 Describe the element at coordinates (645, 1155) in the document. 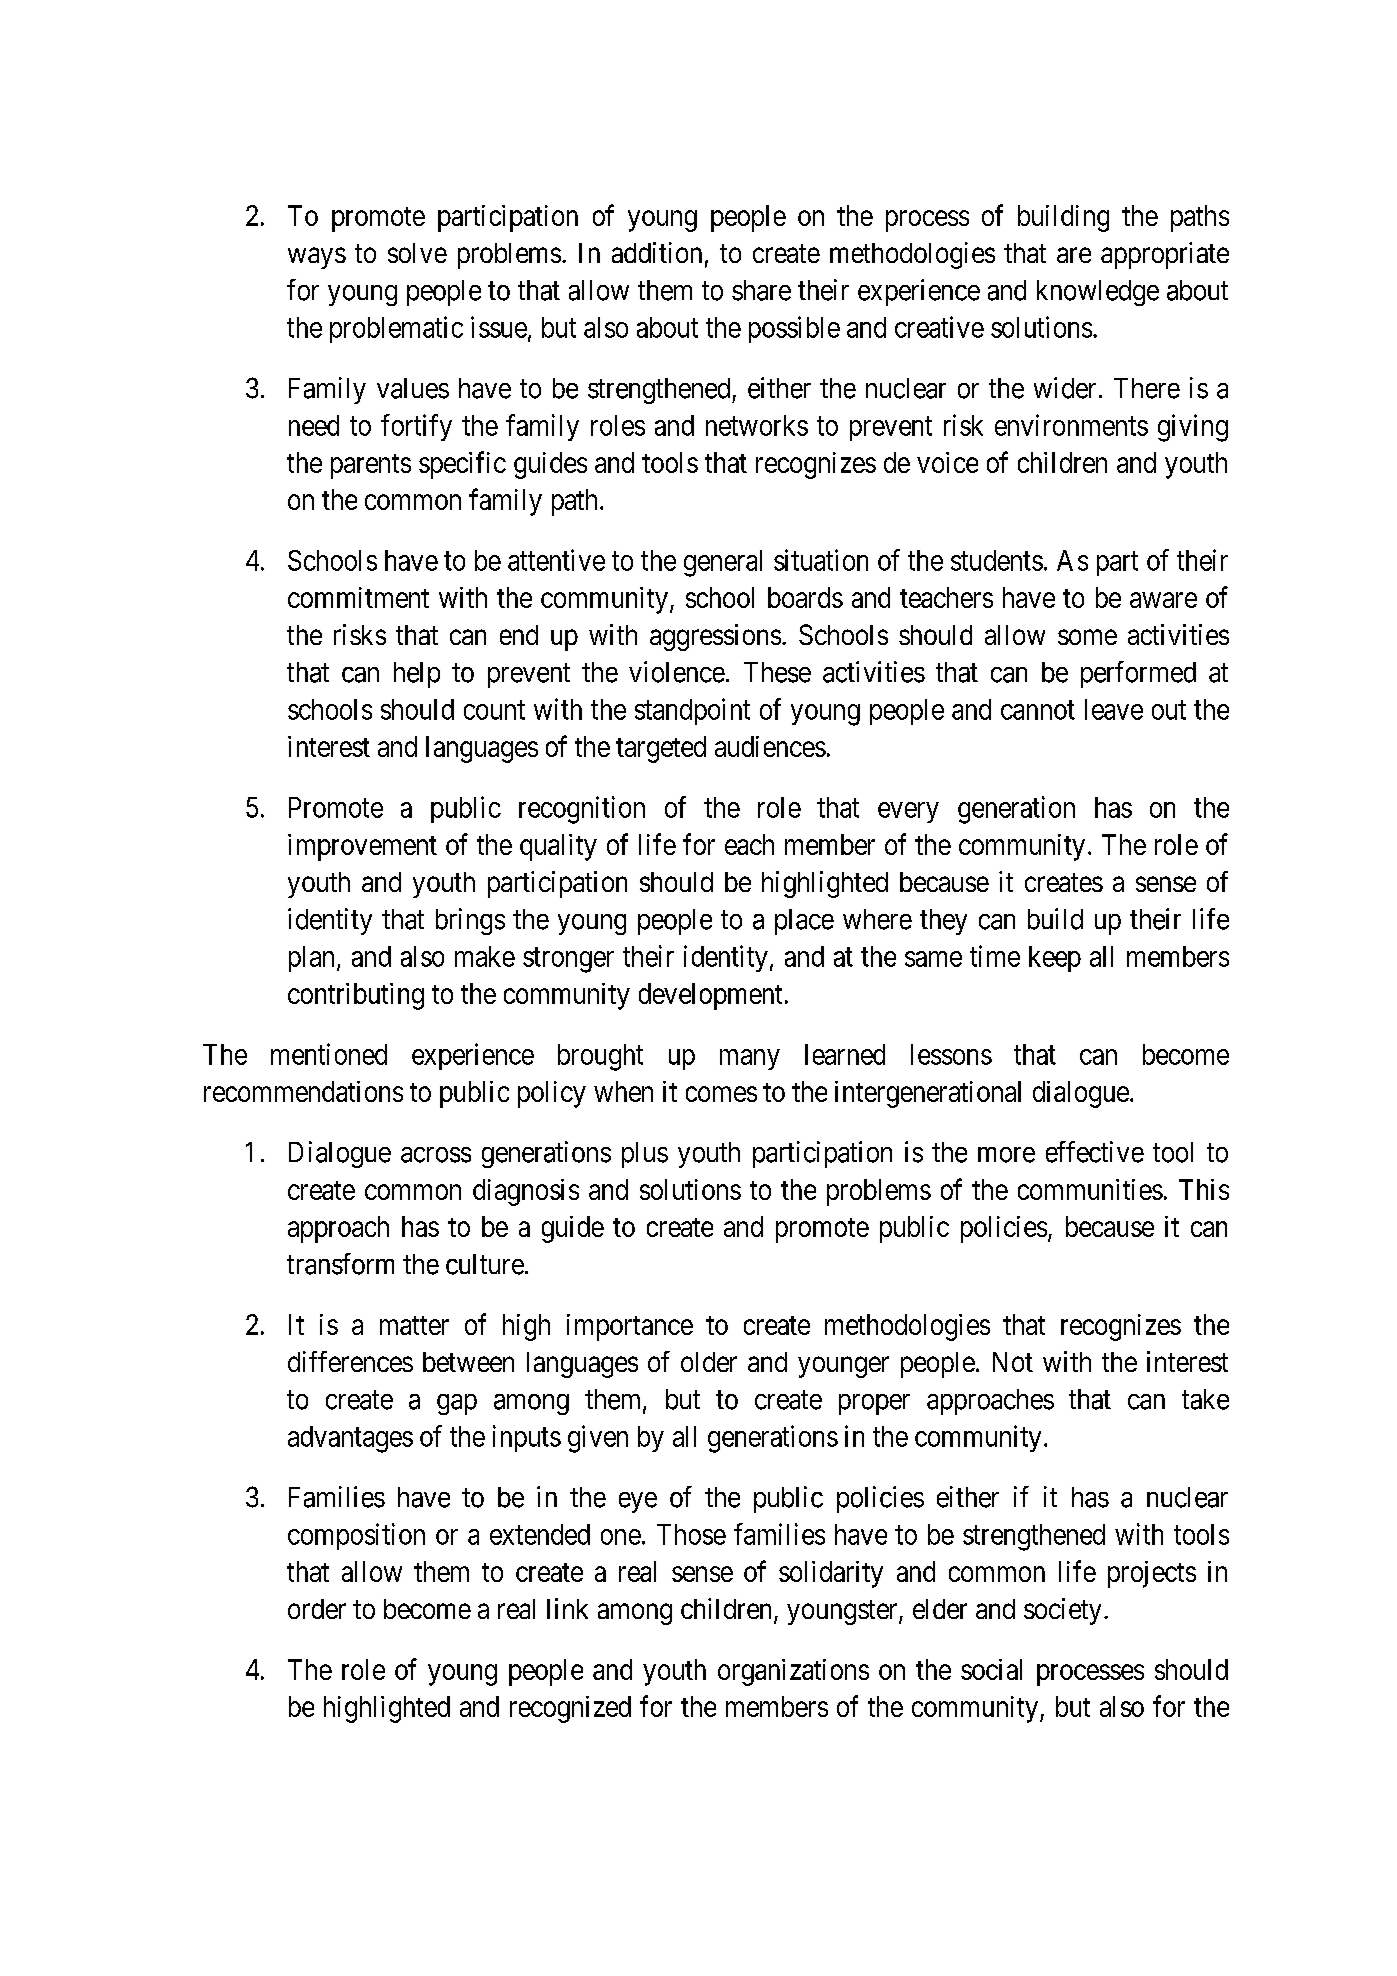

I see `plus` at that location.
